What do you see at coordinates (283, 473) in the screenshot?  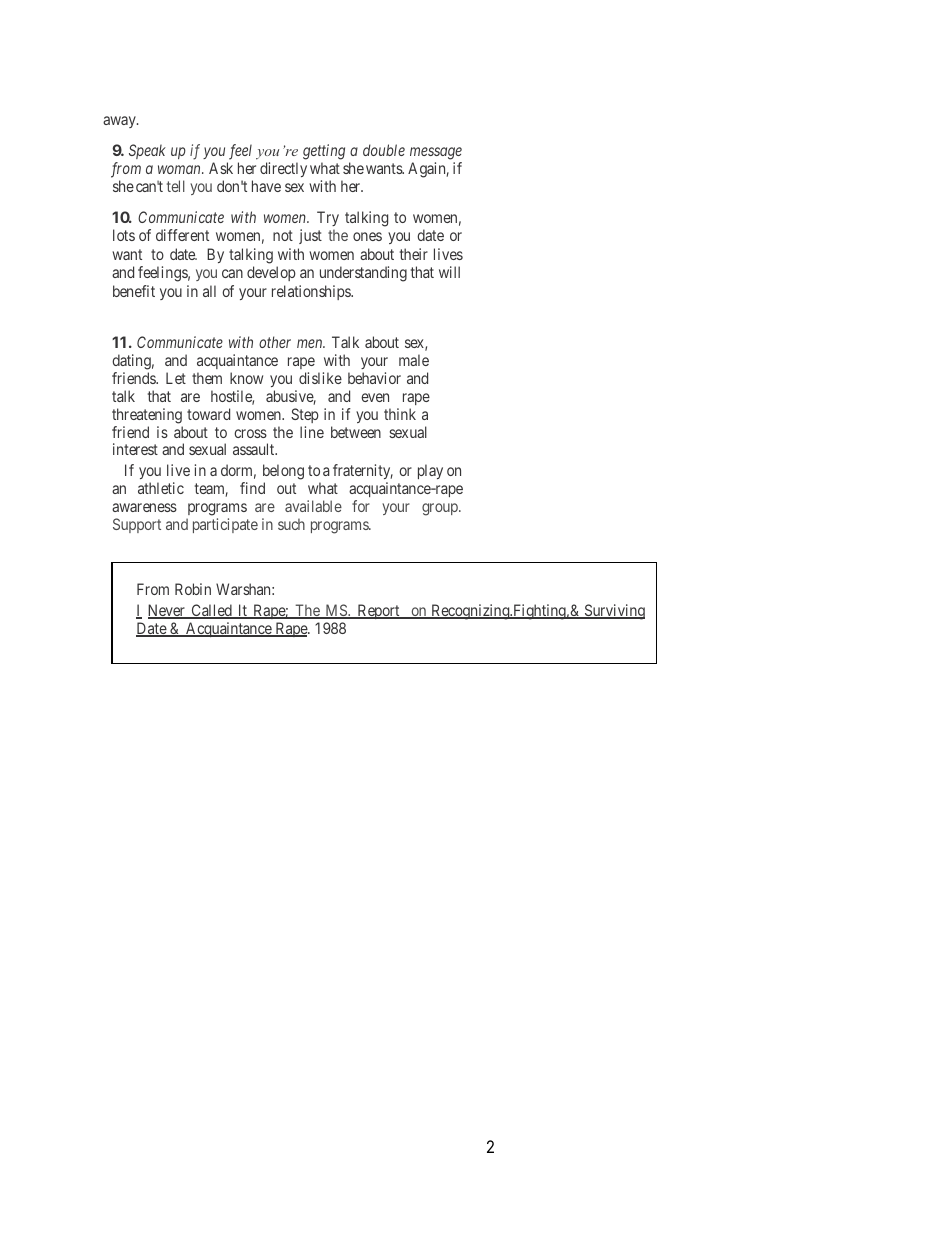 I see `belong` at bounding box center [283, 473].
